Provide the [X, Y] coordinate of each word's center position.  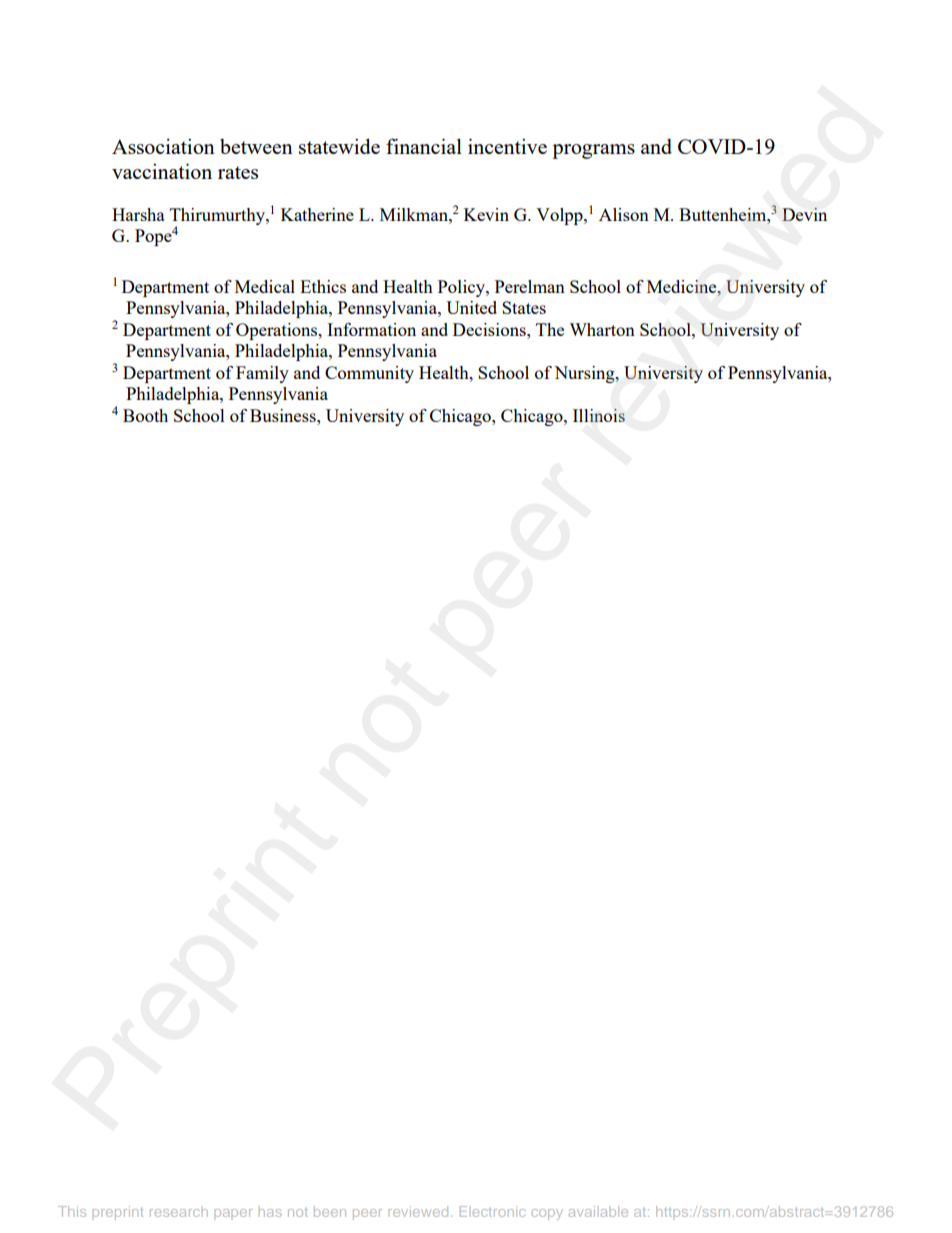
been [330, 1211]
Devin [804, 214]
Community [369, 374]
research [179, 1213]
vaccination [162, 171]
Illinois [599, 415]
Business [284, 415]
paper [233, 1213]
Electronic [492, 1211]
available [598, 1211]
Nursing [585, 374]
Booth [145, 415]
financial [424, 146]
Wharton [602, 329]
